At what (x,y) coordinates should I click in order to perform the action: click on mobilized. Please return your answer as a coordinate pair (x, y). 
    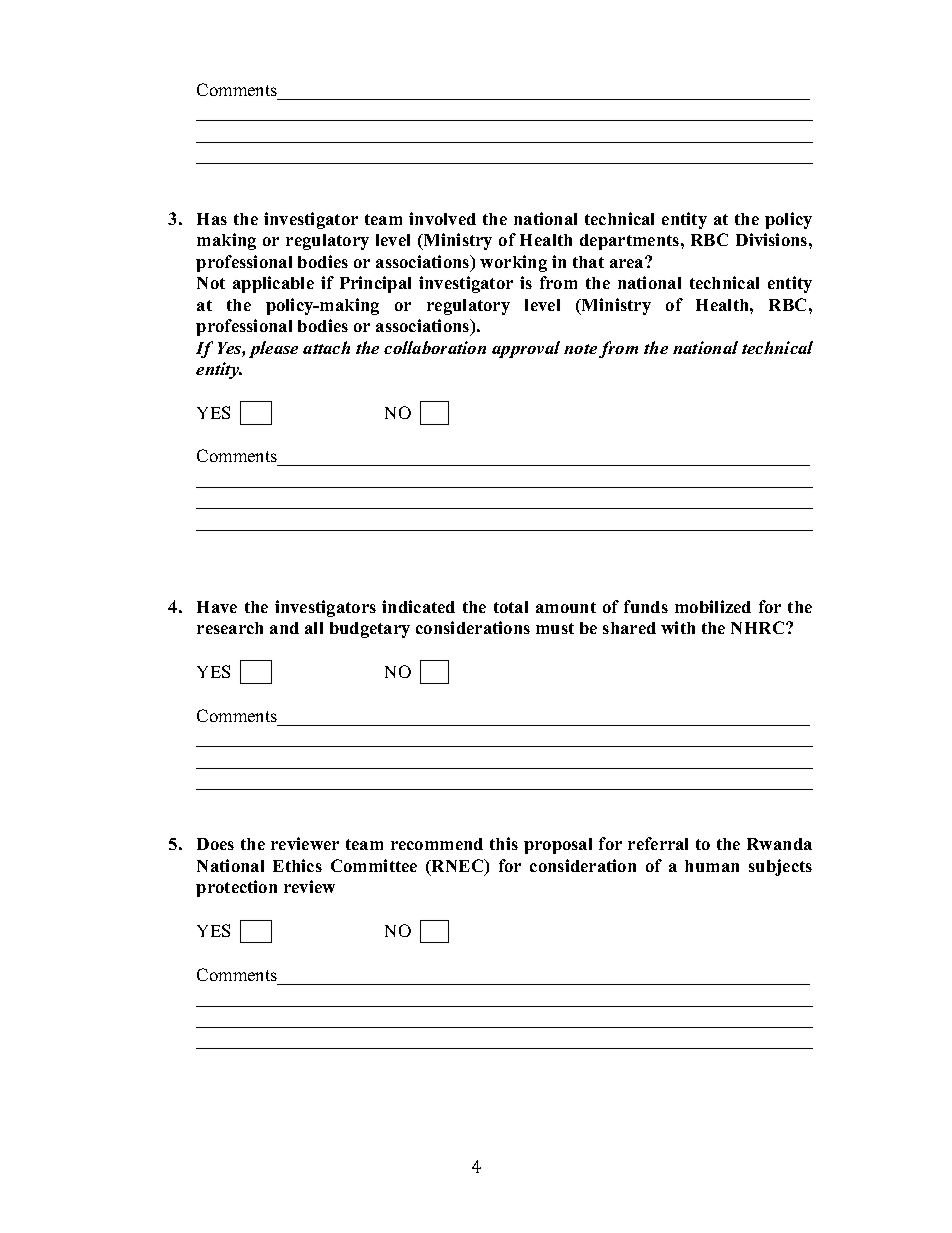
    Looking at the image, I should click on (713, 606).
